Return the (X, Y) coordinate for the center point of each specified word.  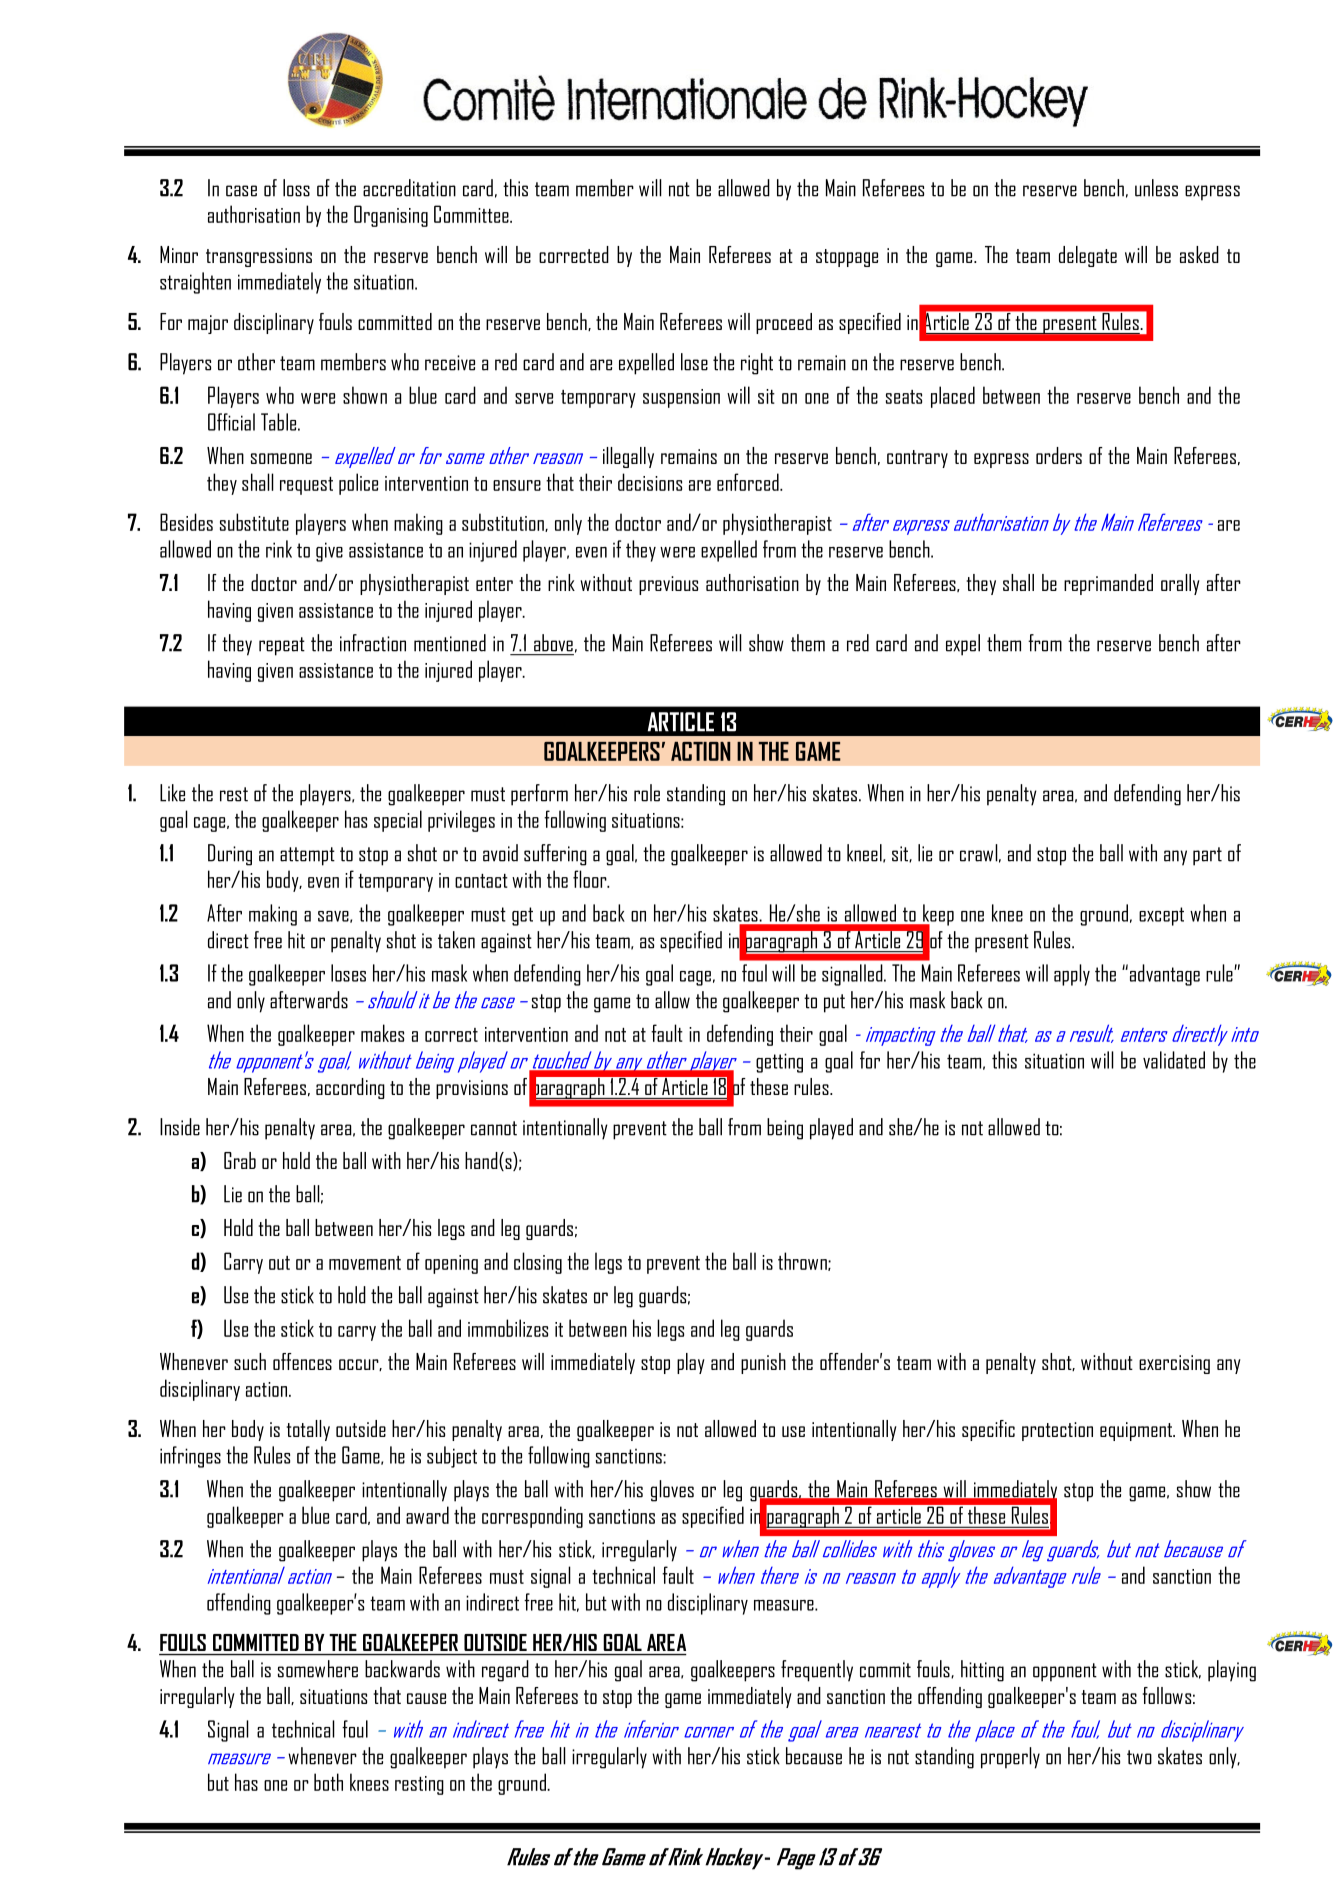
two (1139, 1757)
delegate (1088, 256)
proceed (784, 323)
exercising (1174, 1364)
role (647, 793)
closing (538, 1263)
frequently (817, 1671)
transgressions (259, 257)
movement (365, 1263)
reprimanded (1108, 584)
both (328, 1782)
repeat (282, 646)
